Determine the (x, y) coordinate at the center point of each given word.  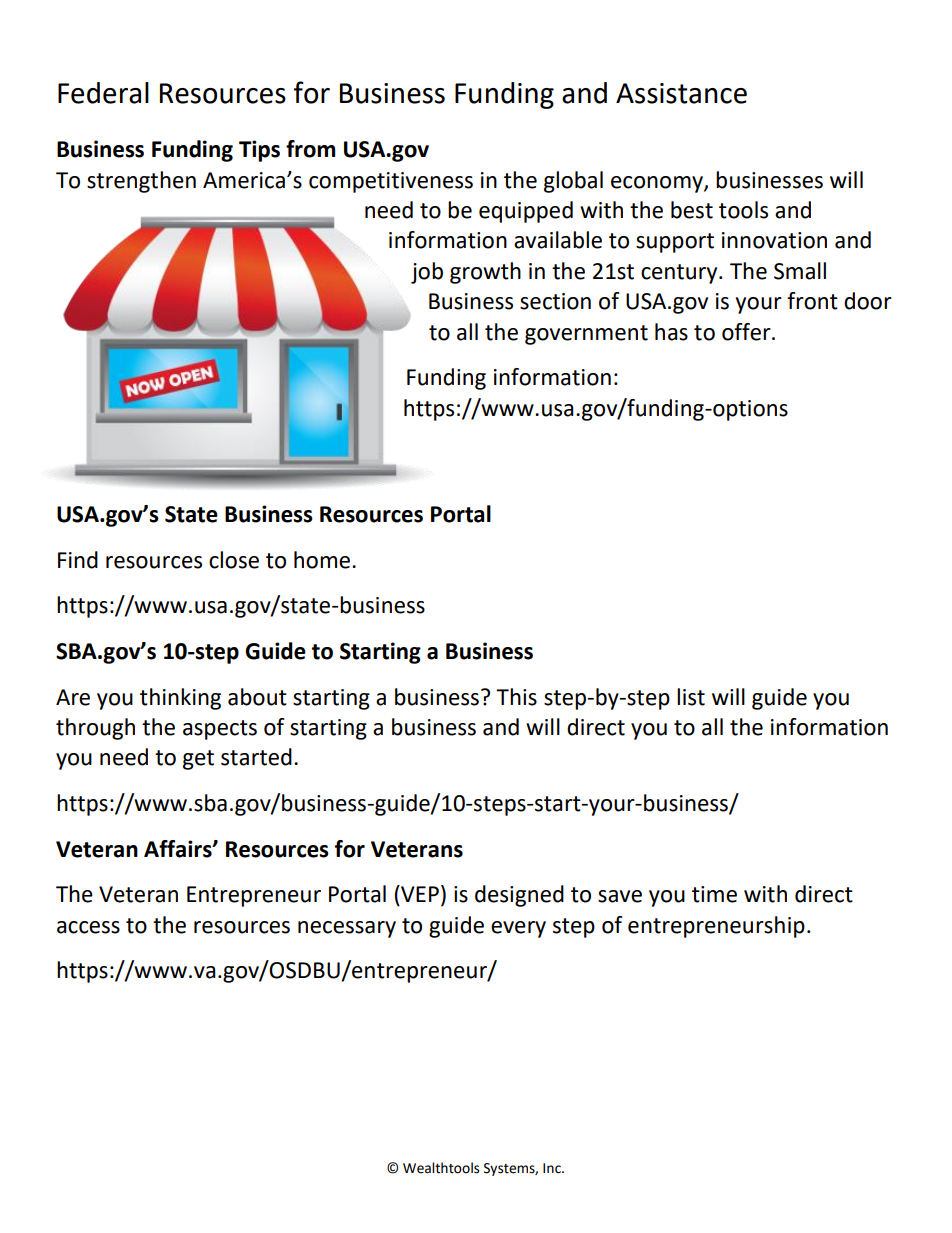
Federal (103, 93)
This (516, 697)
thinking (180, 699)
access (88, 927)
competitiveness (391, 182)
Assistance (681, 93)
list (691, 697)
